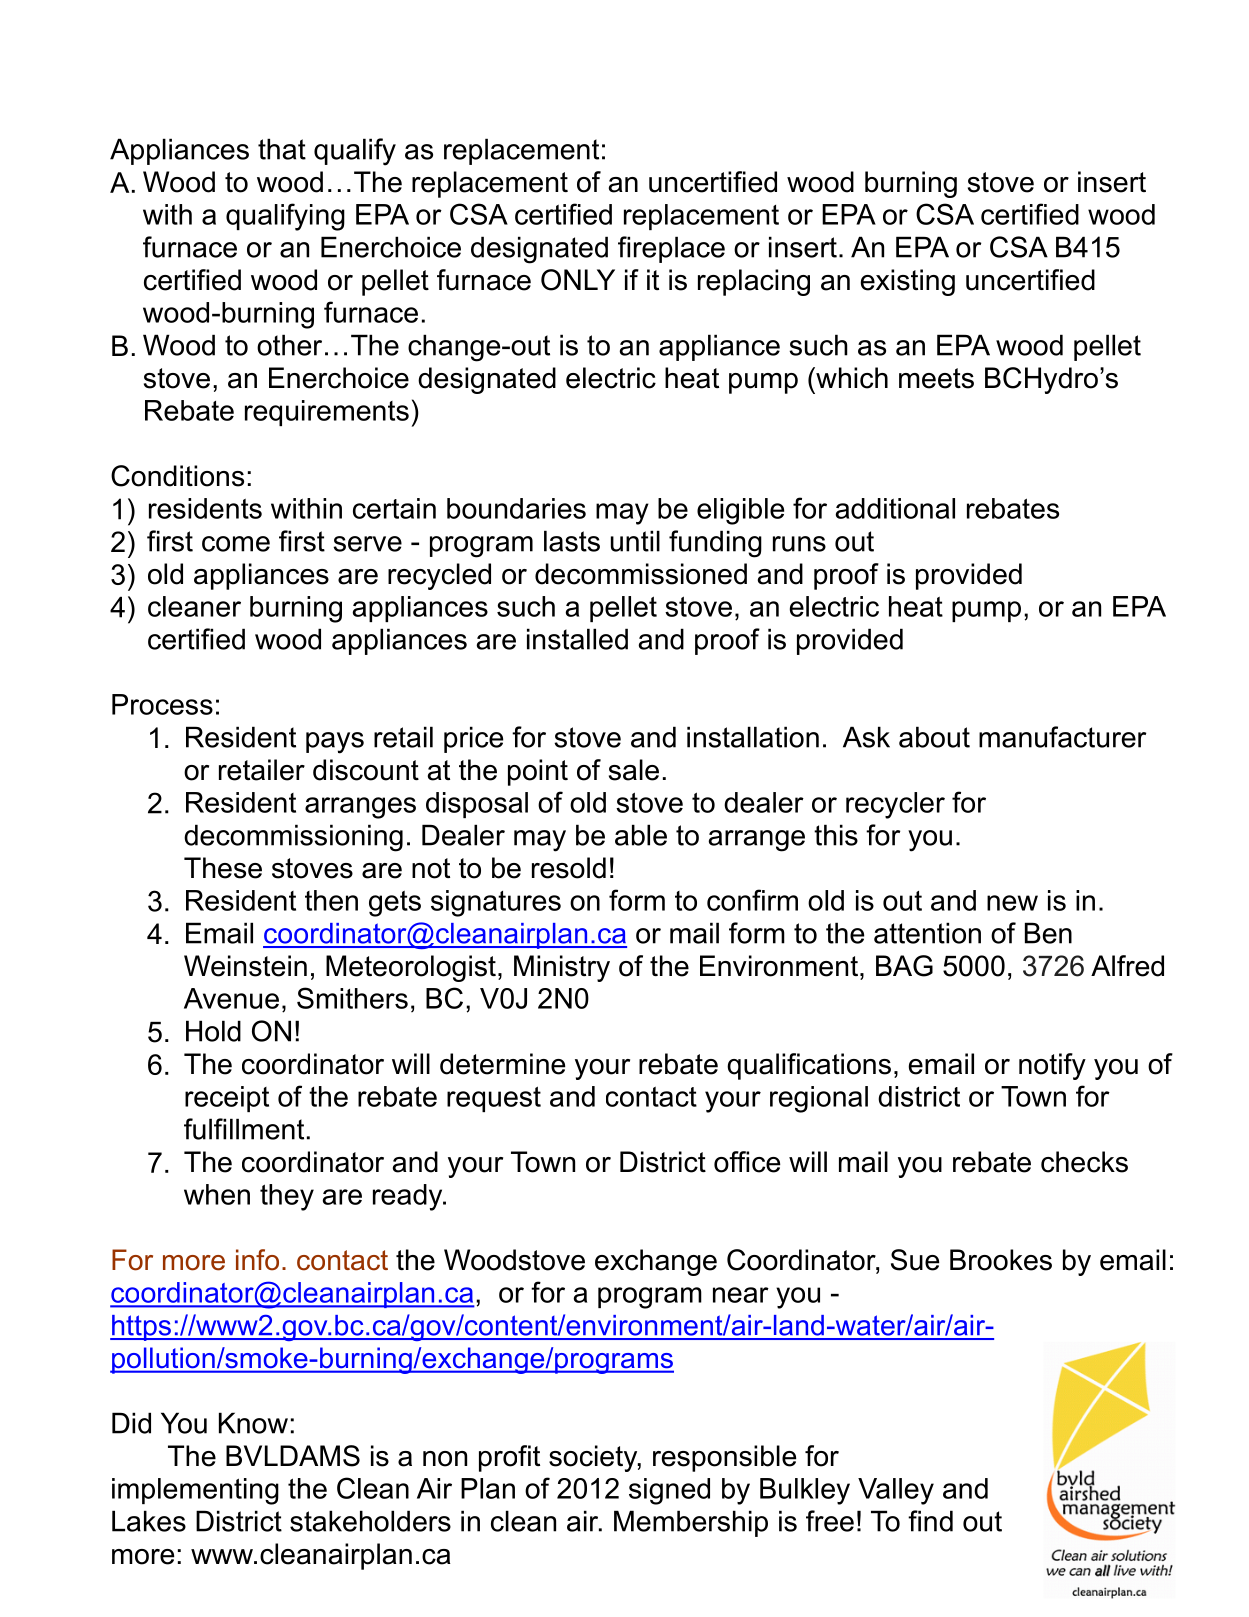  What do you see at coordinates (293, 838) in the image?
I see `decommissioning` at bounding box center [293, 838].
